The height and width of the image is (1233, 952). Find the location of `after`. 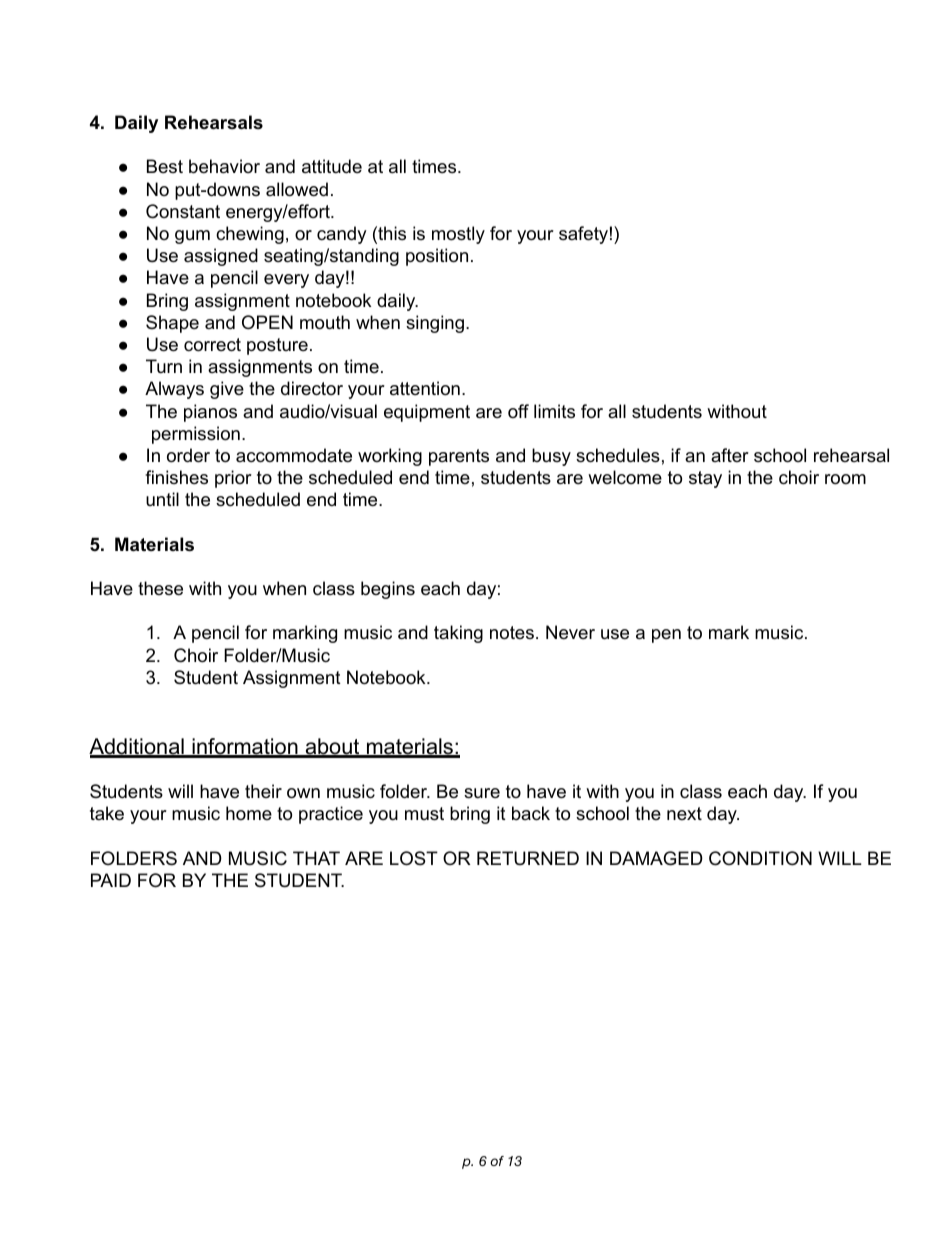

after is located at coordinates (730, 455).
